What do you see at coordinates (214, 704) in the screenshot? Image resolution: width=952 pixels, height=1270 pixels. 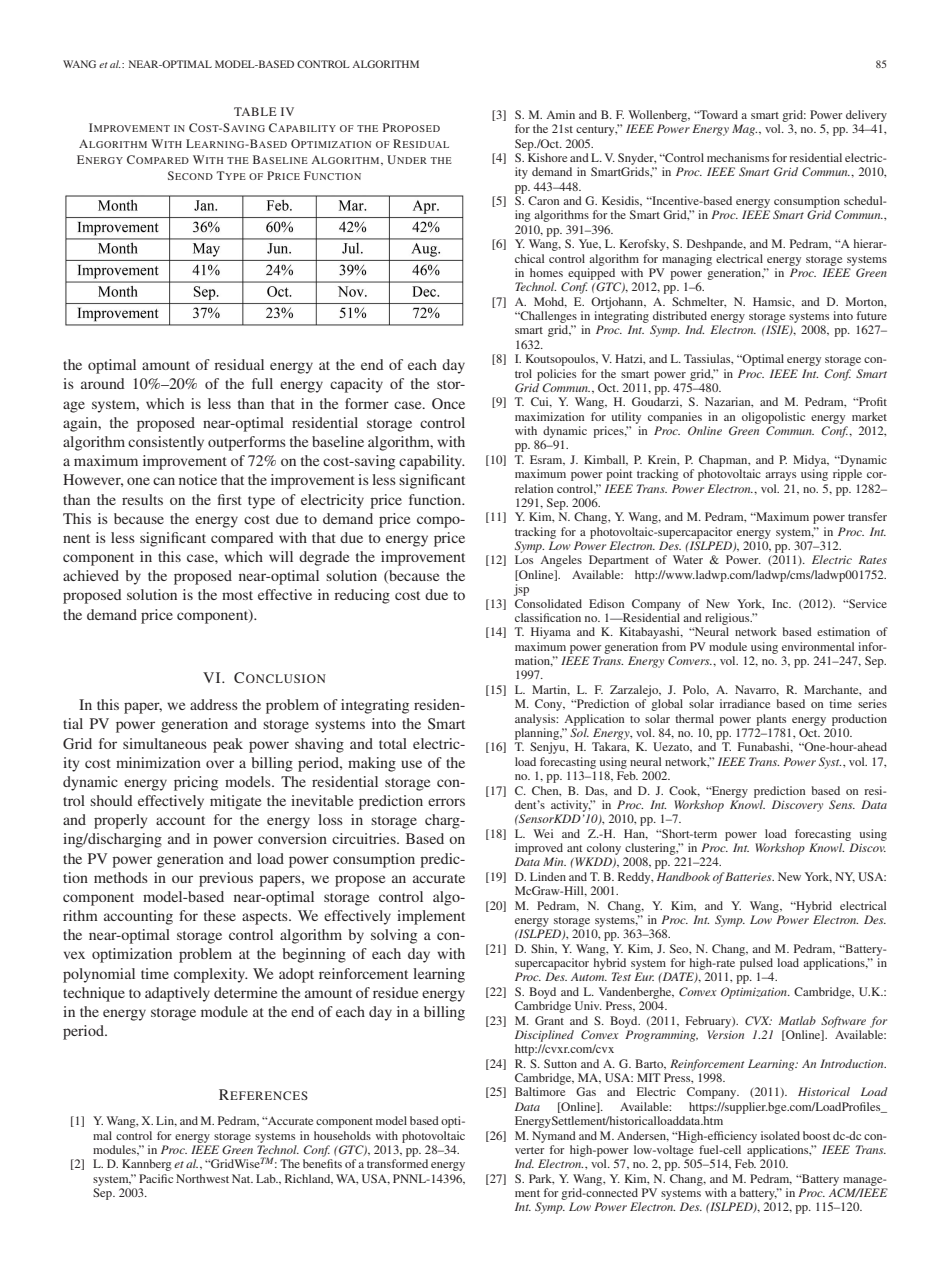 I see `address` at bounding box center [214, 704].
